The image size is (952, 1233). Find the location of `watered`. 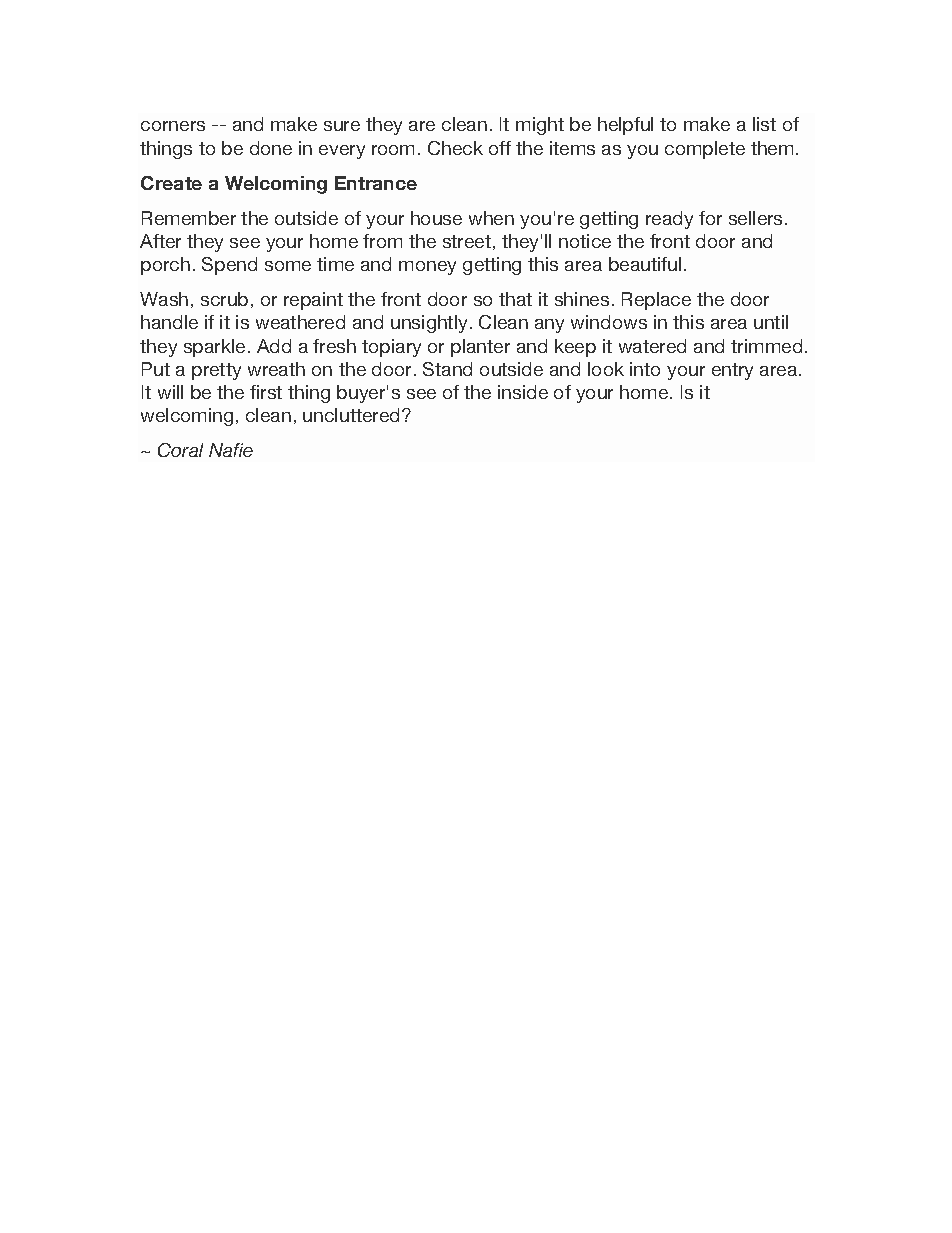

watered is located at coordinates (652, 346).
